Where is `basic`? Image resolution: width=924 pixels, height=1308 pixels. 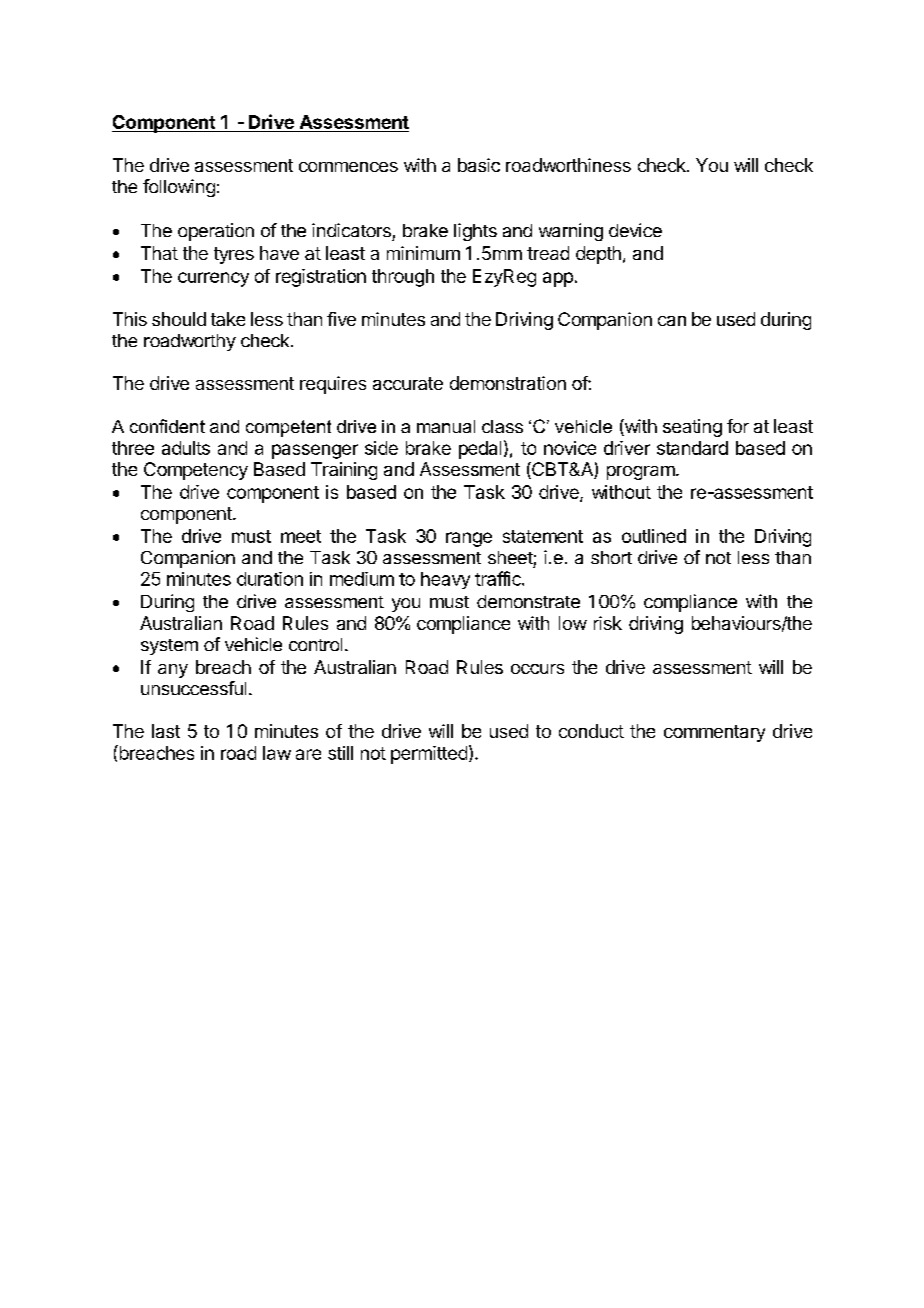
basic is located at coordinates (479, 165).
